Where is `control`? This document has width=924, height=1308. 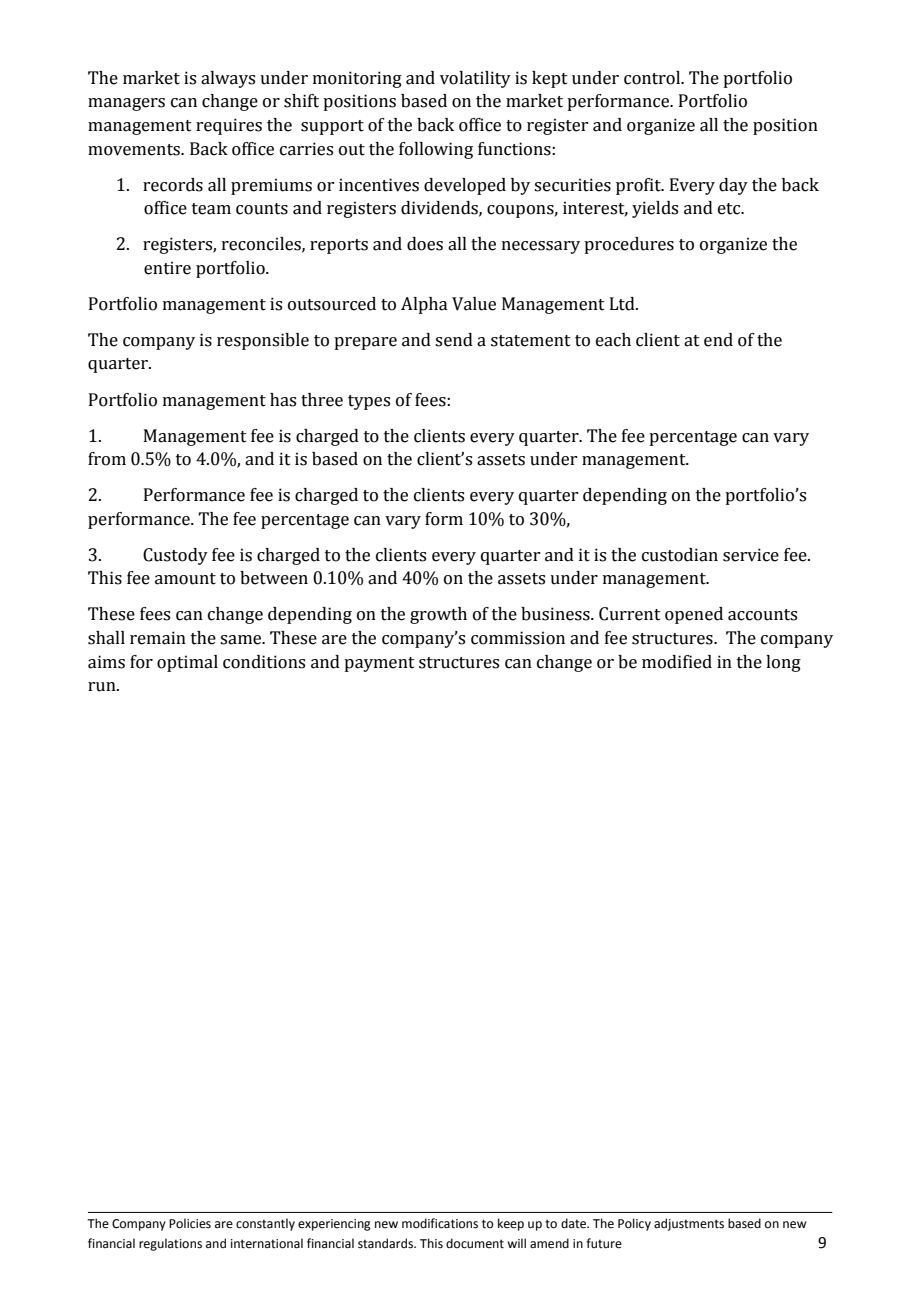
control is located at coordinates (653, 78).
